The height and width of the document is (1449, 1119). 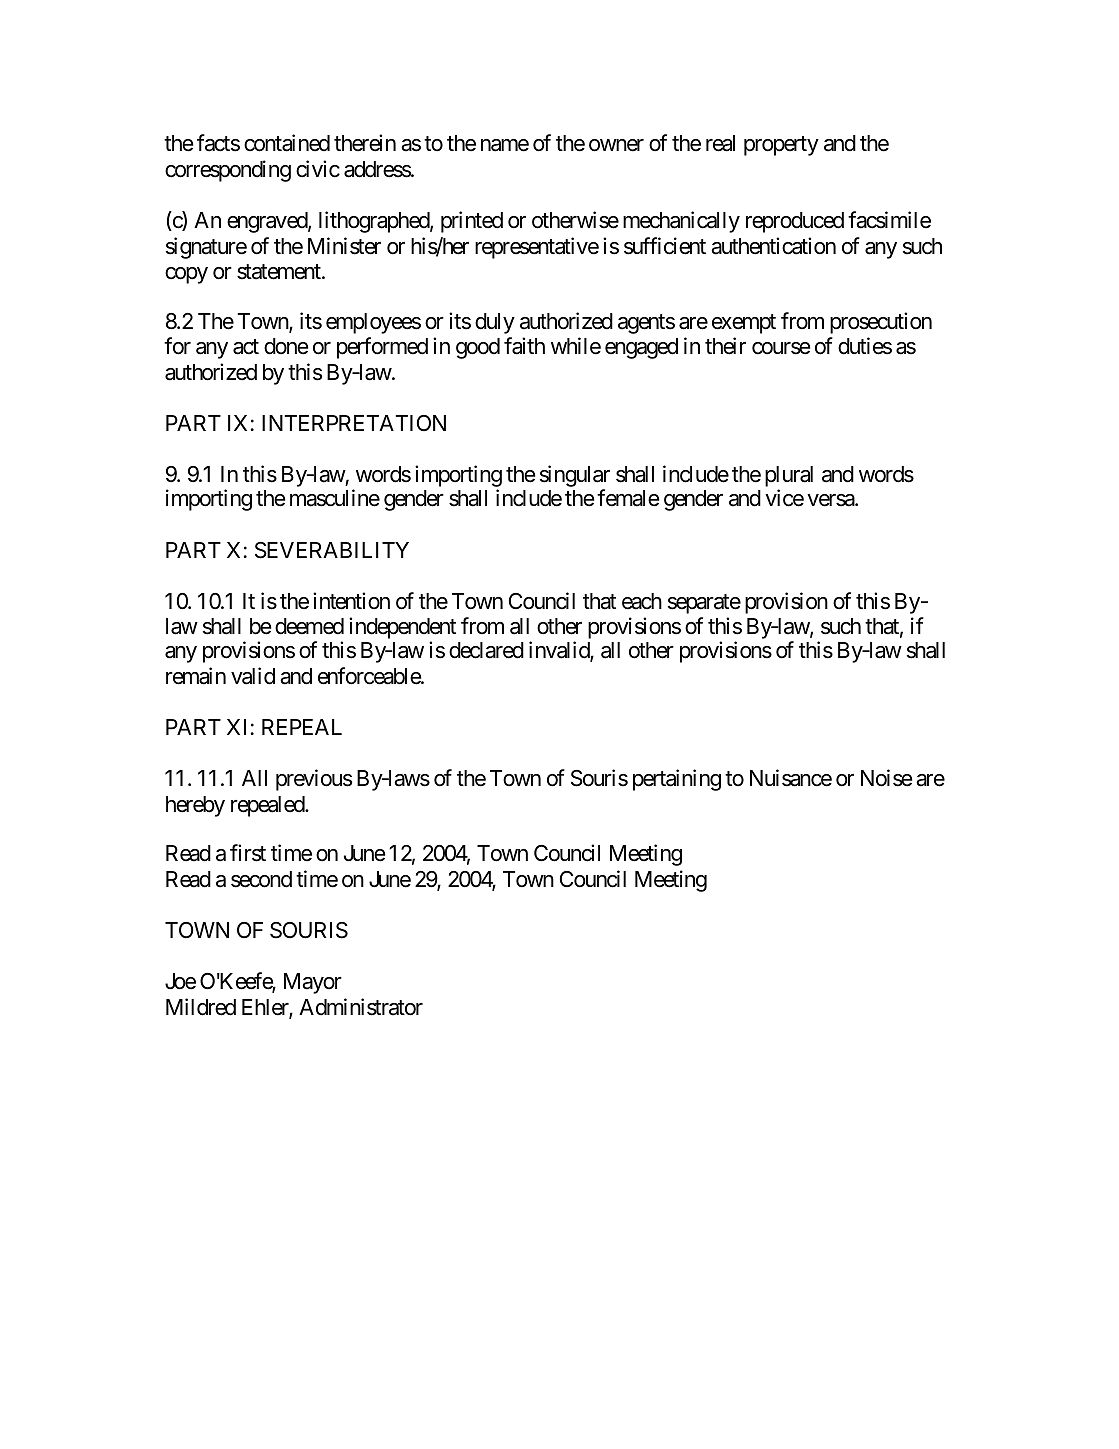 I want to click on Mayor, so click(x=313, y=983).
